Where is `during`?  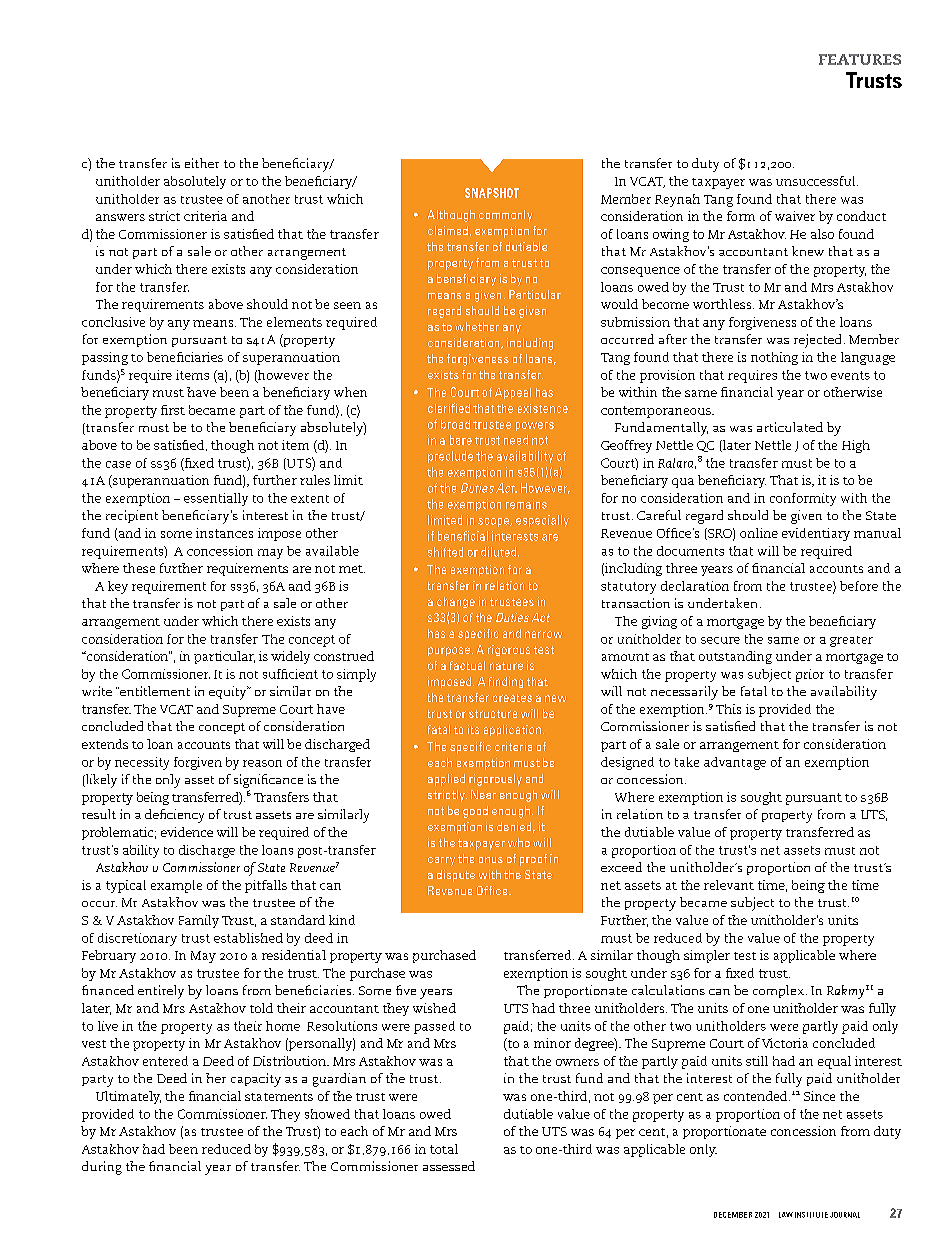
during is located at coordinates (102, 1168).
